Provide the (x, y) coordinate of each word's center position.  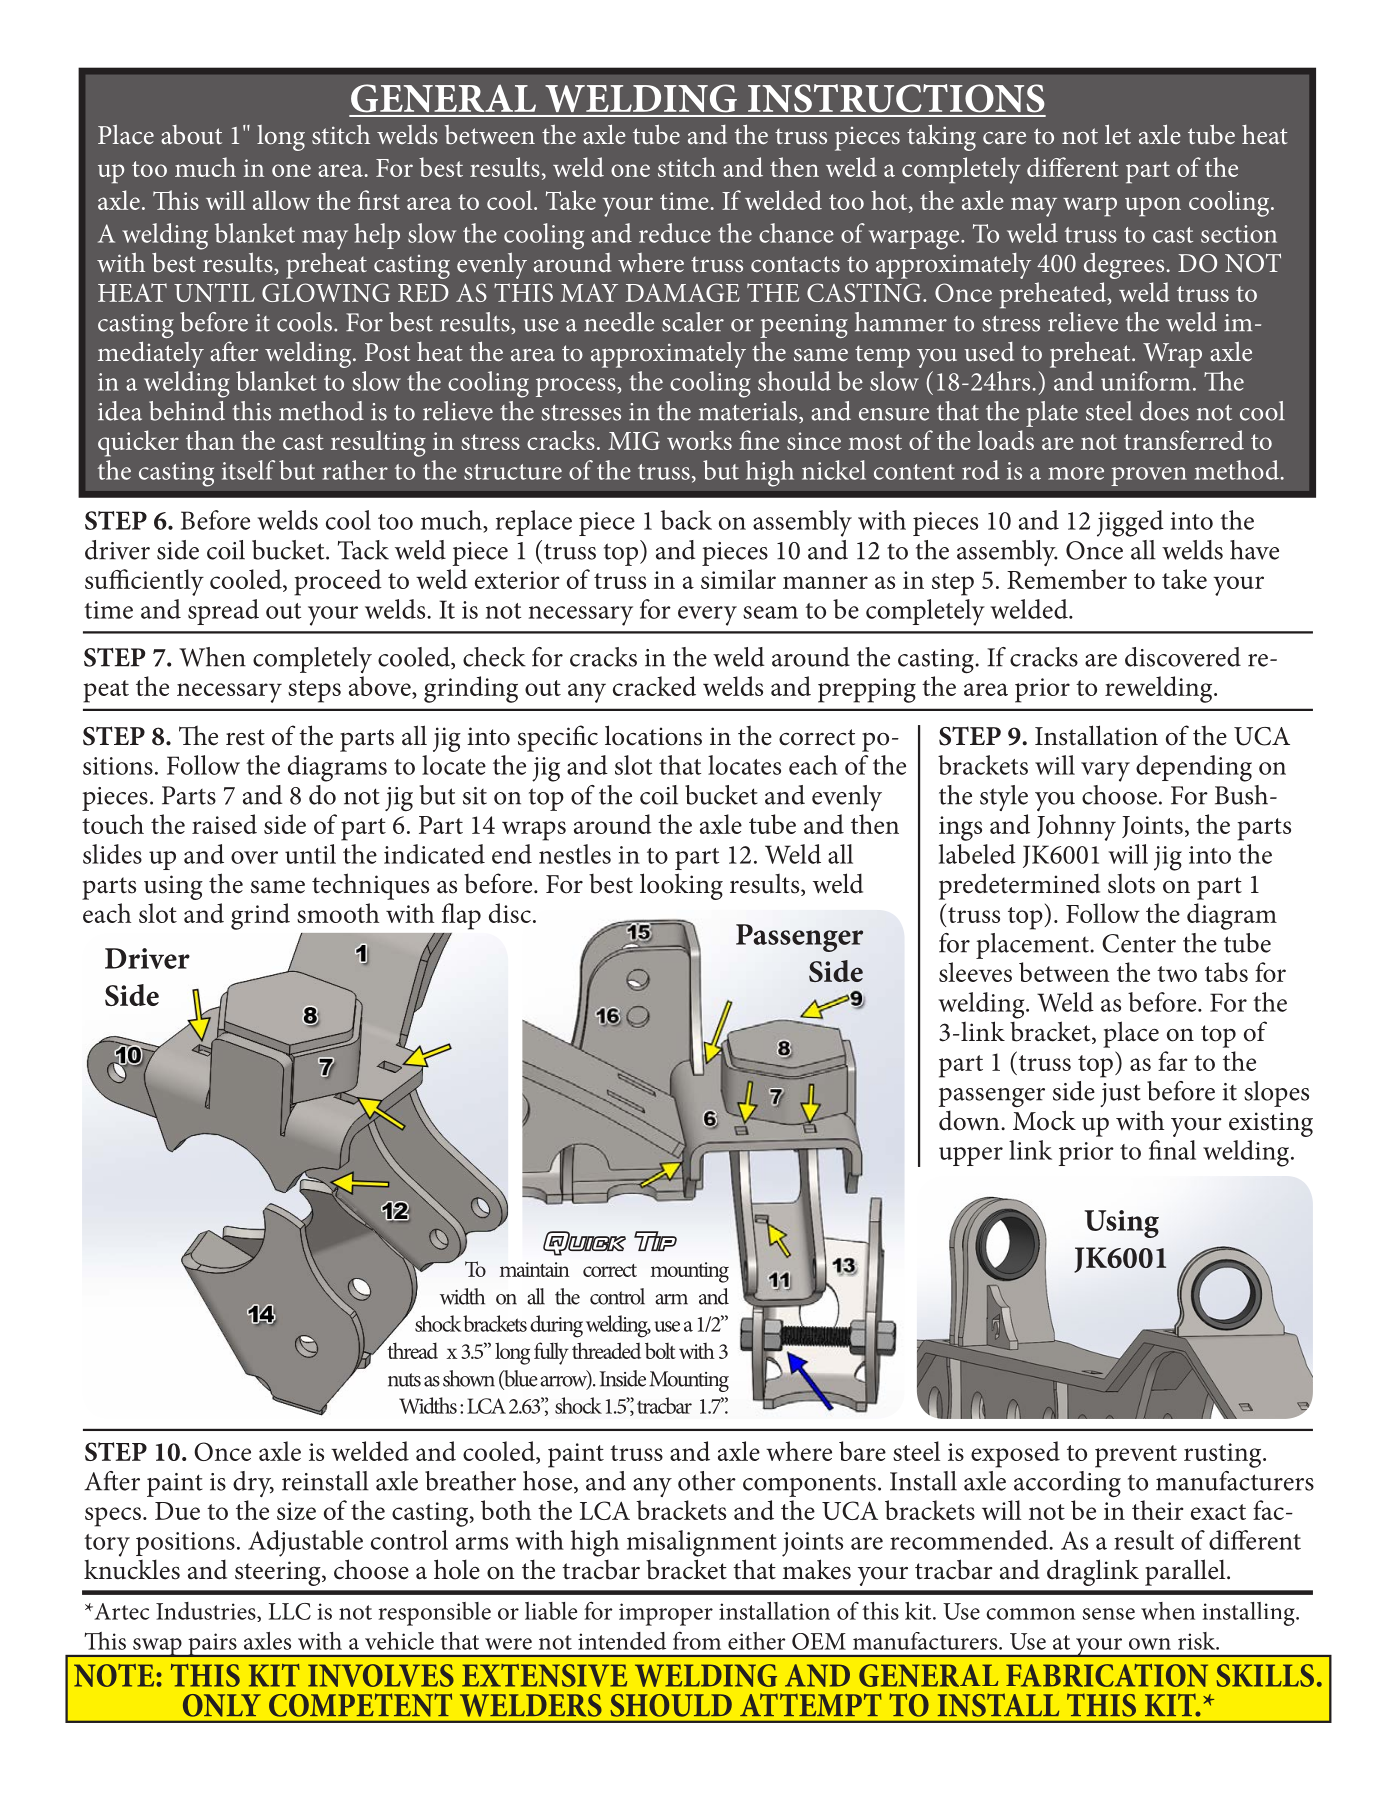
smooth (338, 913)
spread (223, 612)
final (1172, 1150)
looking (681, 886)
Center (1139, 943)
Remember (1067, 579)
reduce (675, 233)
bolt (660, 1350)
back (686, 520)
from (697, 1640)
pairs (212, 1646)
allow (281, 200)
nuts (404, 1380)
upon (1153, 207)
